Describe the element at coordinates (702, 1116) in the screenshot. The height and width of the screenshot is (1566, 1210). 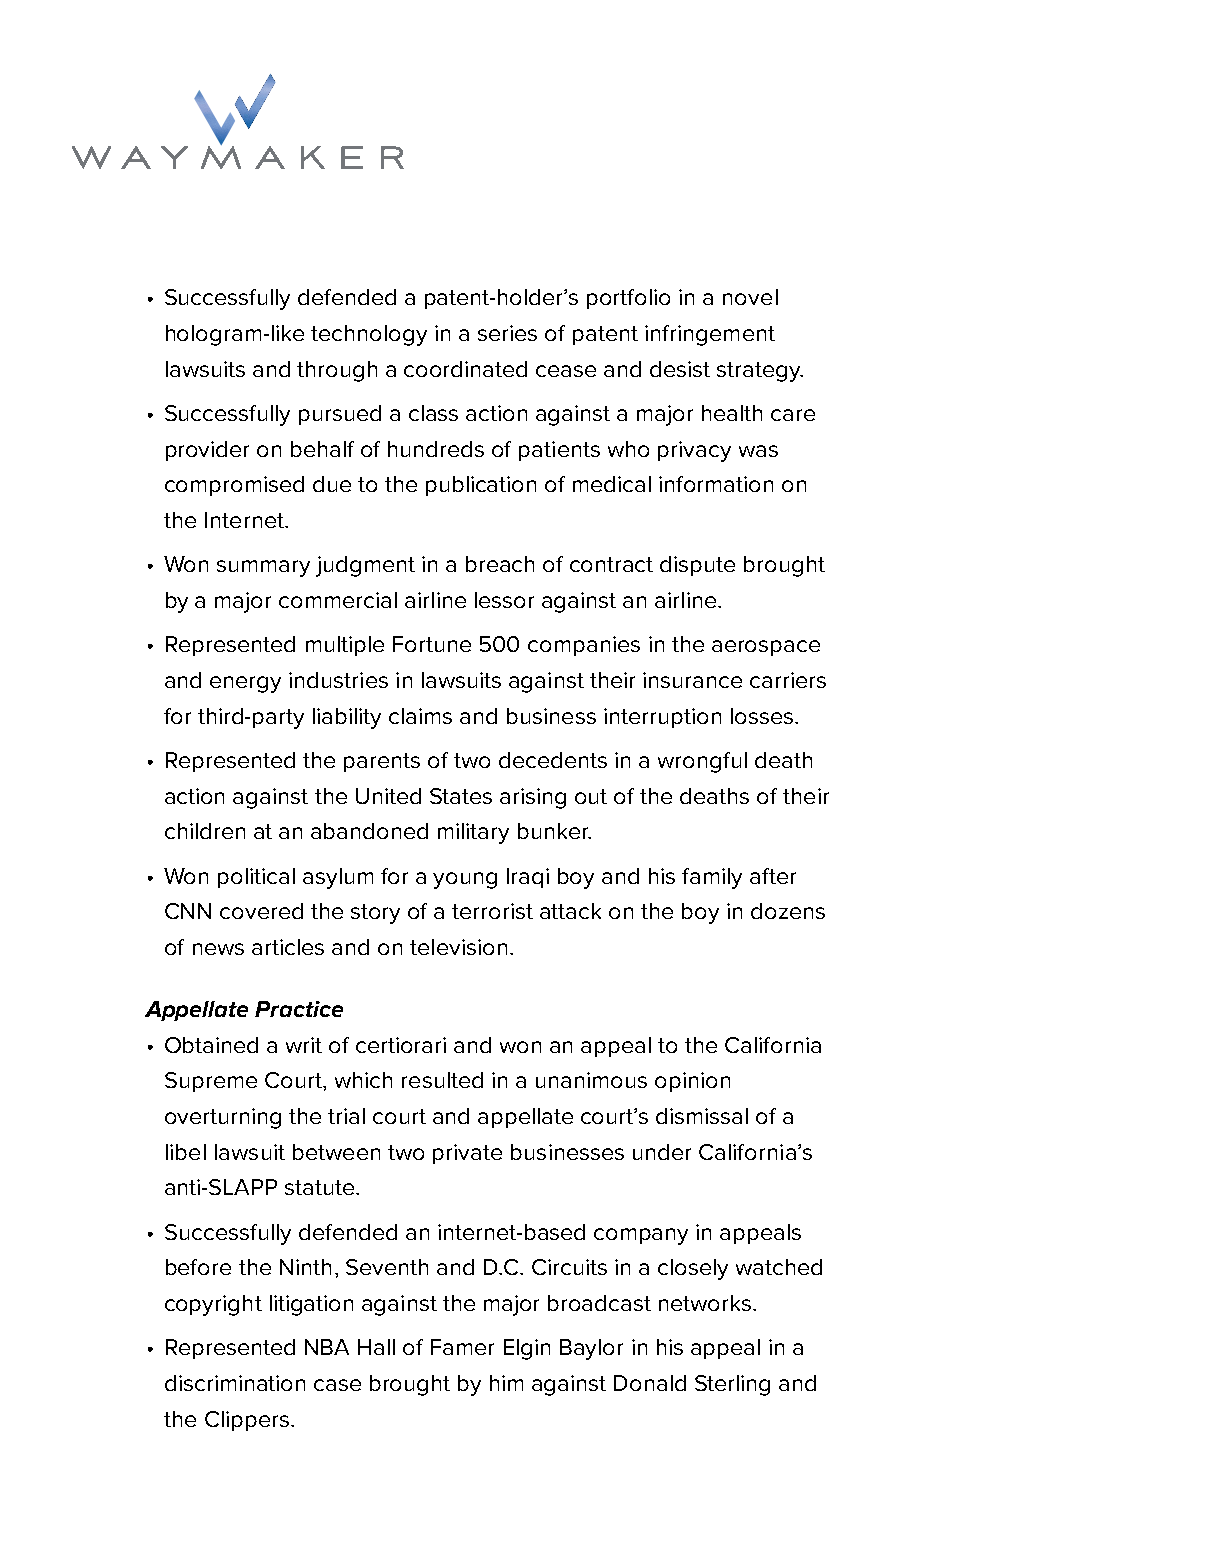
I see `dismissal` at that location.
